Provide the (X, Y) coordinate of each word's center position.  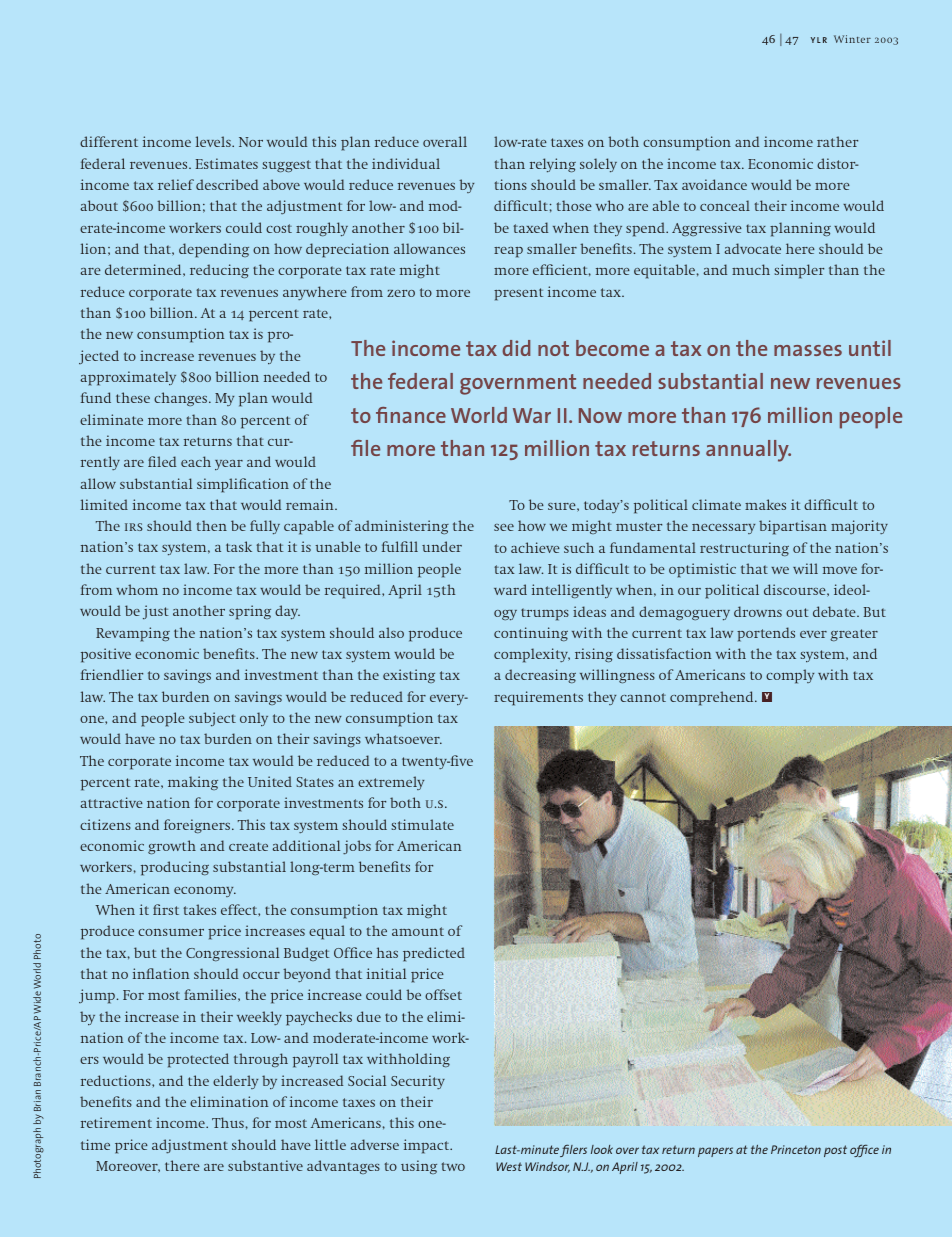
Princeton (796, 1149)
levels (214, 141)
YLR (819, 40)
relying (553, 165)
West (509, 1166)
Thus (228, 1122)
